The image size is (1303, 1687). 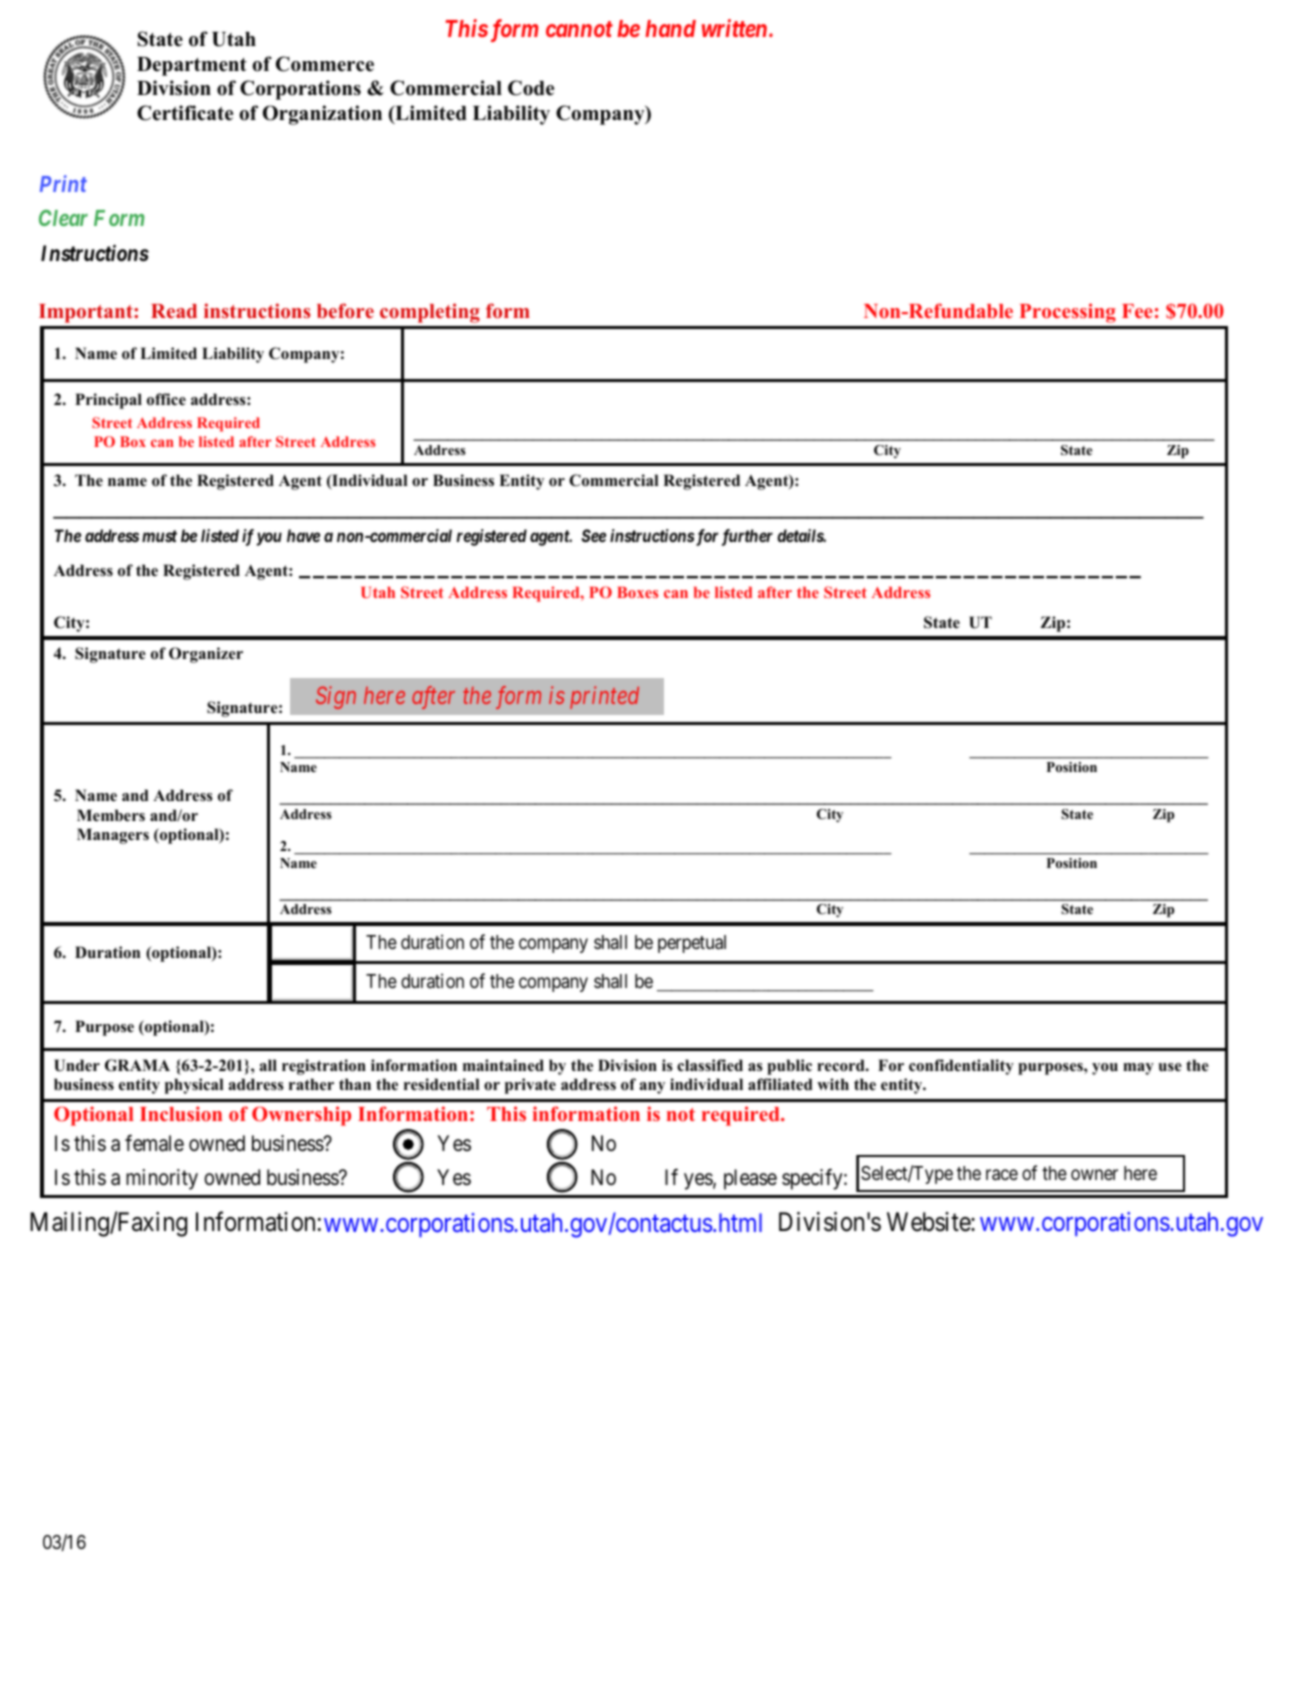 I want to click on confidentiality, so click(x=961, y=1067).
